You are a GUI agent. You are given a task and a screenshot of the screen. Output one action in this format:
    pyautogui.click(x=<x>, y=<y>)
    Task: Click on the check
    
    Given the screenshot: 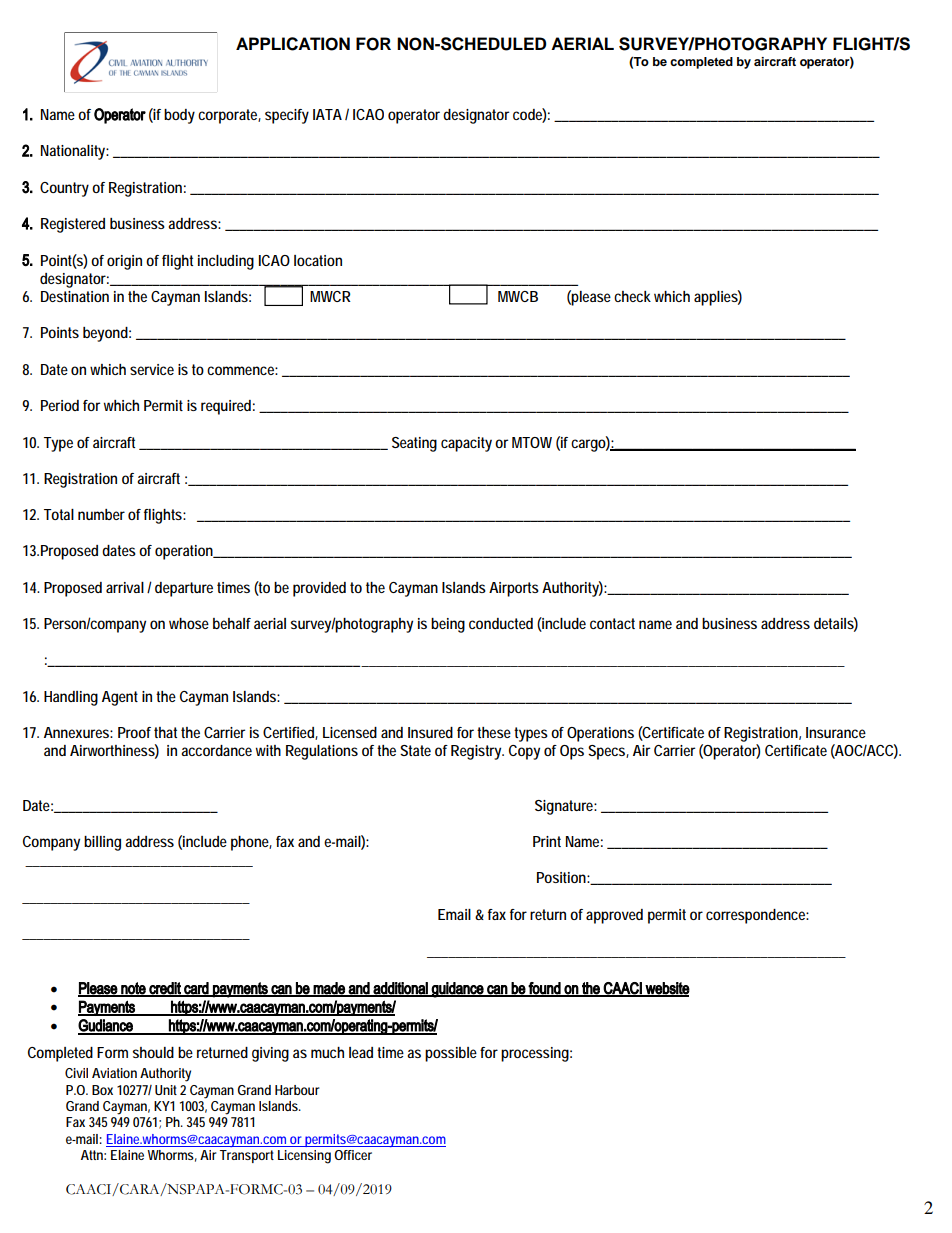 What is the action you would take?
    pyautogui.click(x=632, y=296)
